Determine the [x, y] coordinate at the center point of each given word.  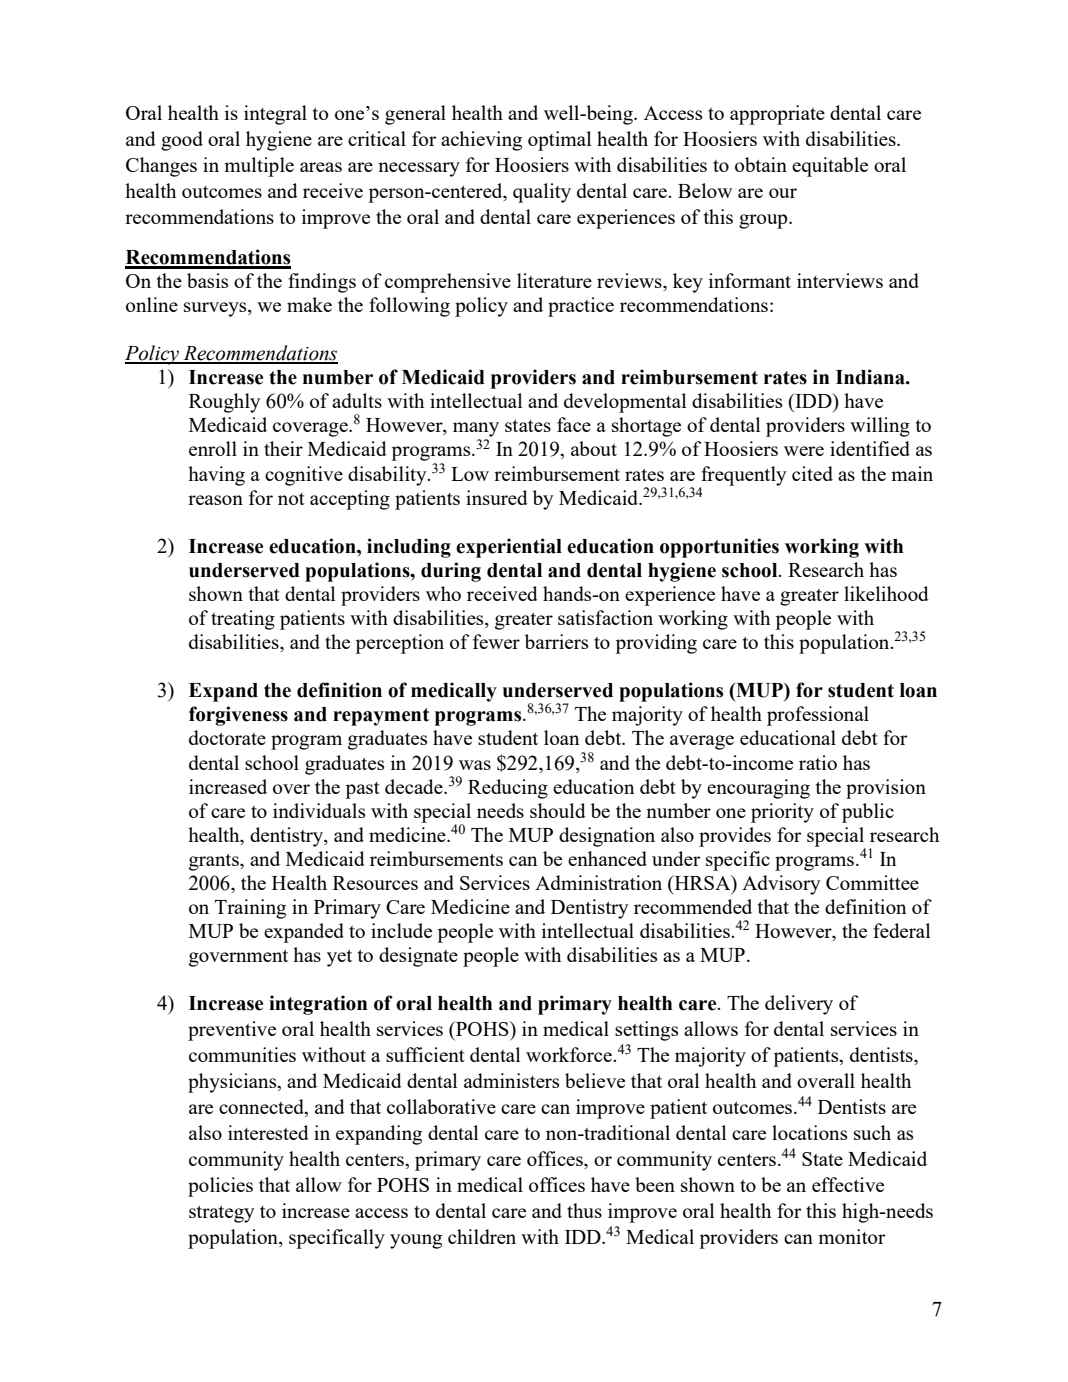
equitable [830, 167]
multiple [259, 167]
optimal [559, 141]
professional [818, 716]
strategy [221, 1214]
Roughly [224, 403]
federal [901, 930]
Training [250, 909]
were [804, 451]
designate [418, 957]
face [574, 424]
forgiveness [238, 716]
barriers [556, 641]
